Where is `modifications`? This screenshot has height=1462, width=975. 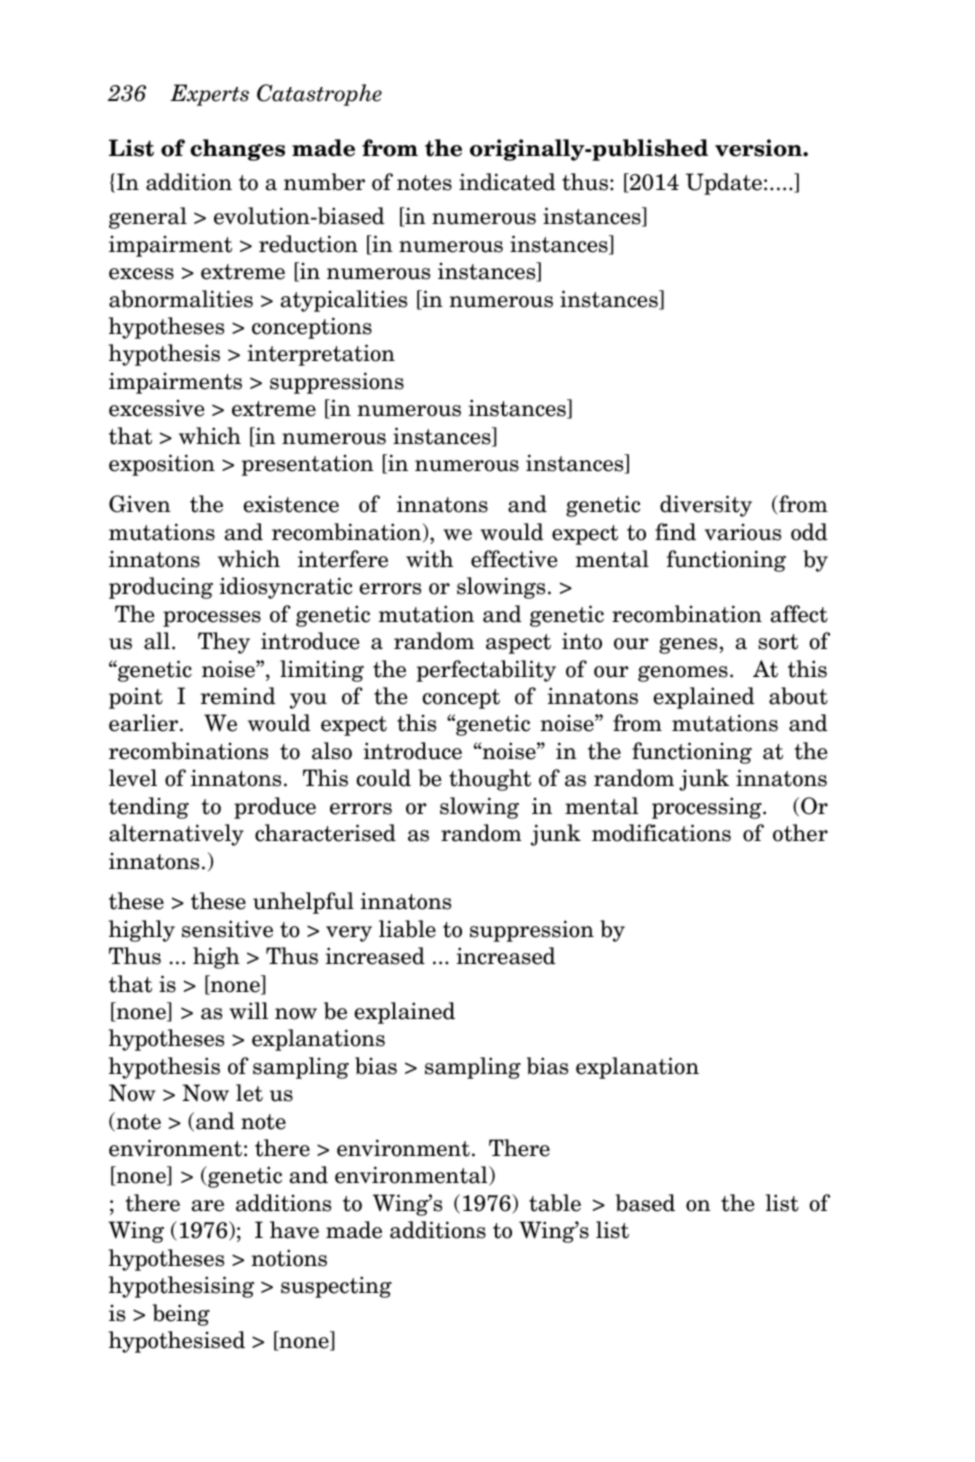 modifications is located at coordinates (661, 833).
